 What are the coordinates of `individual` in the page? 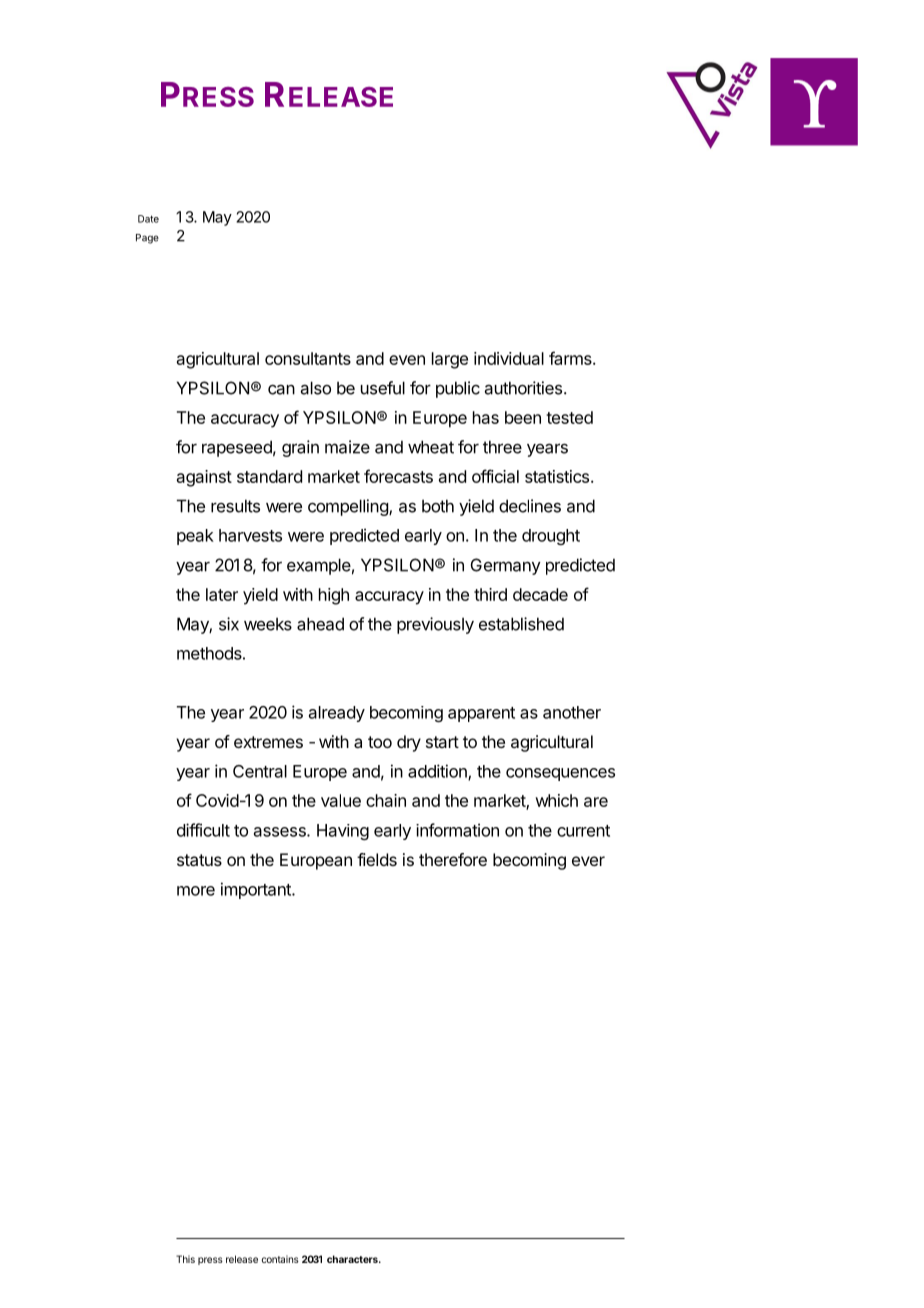 It's located at (509, 358).
